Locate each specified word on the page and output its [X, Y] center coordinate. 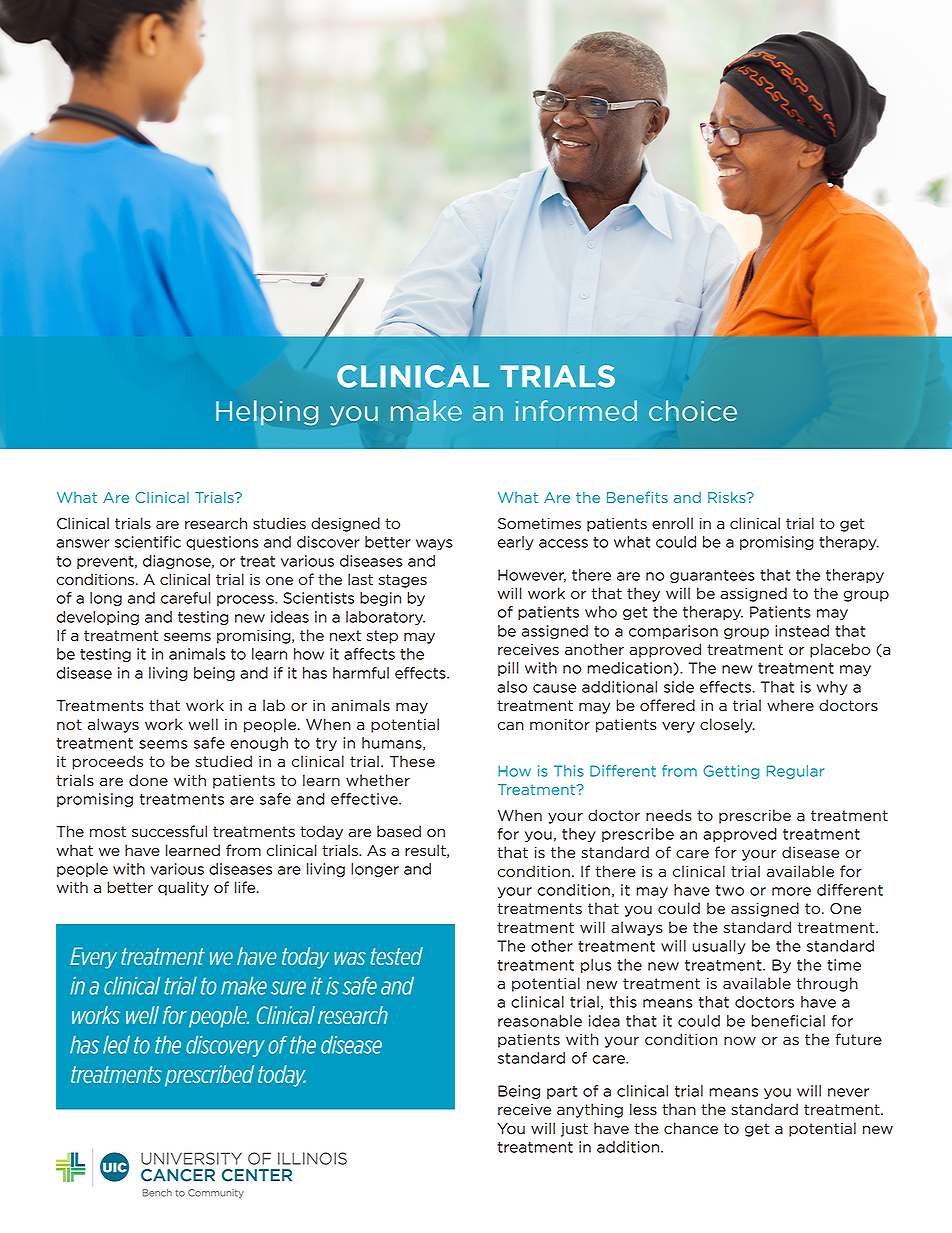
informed [576, 410]
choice [693, 410]
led [116, 1045]
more [791, 891]
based [399, 831]
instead [802, 631]
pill [508, 669]
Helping [267, 413]
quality [183, 888]
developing [98, 618]
